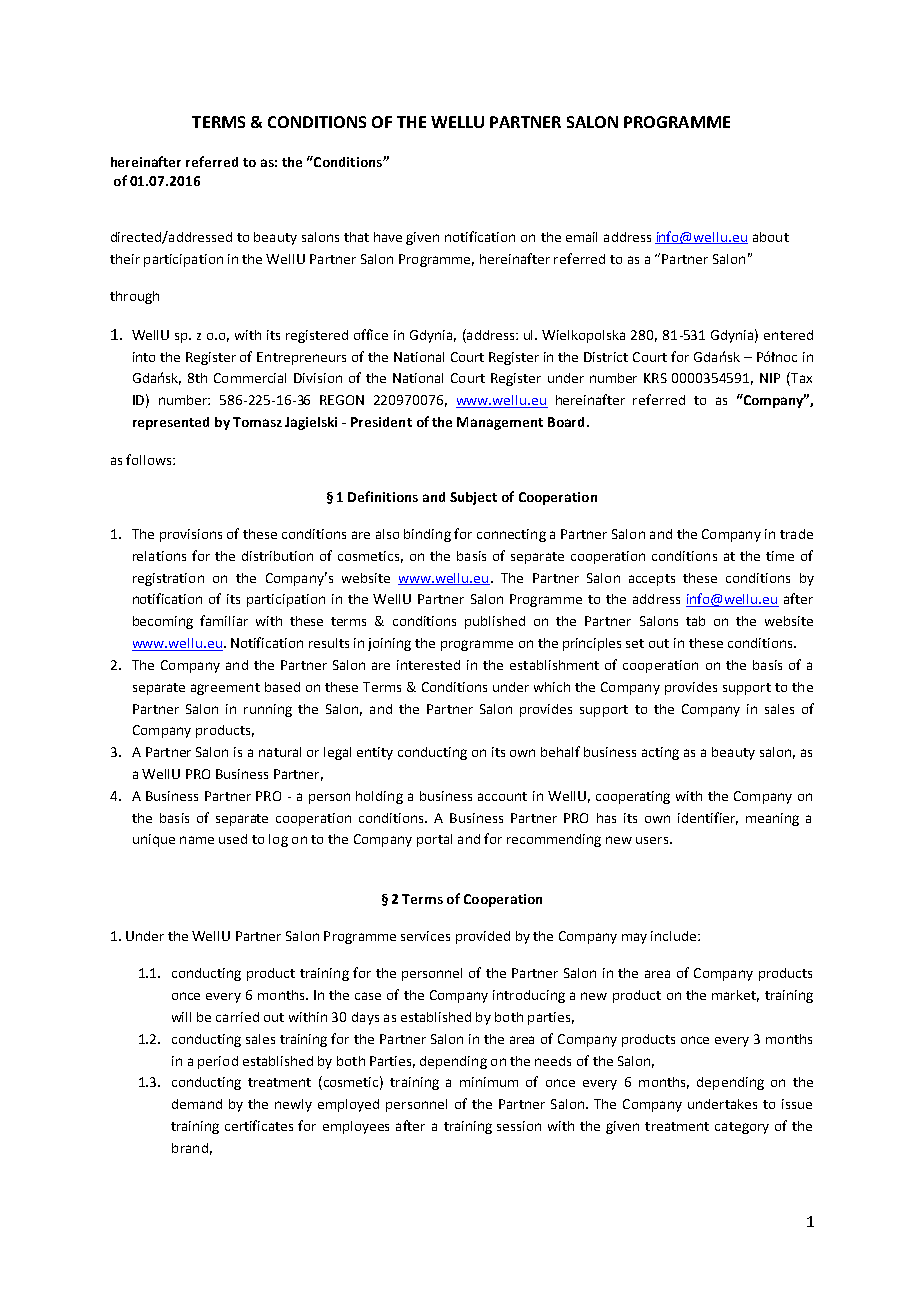 The width and height of the screenshot is (924, 1308). What do you see at coordinates (772, 819) in the screenshot?
I see `meaning` at bounding box center [772, 819].
